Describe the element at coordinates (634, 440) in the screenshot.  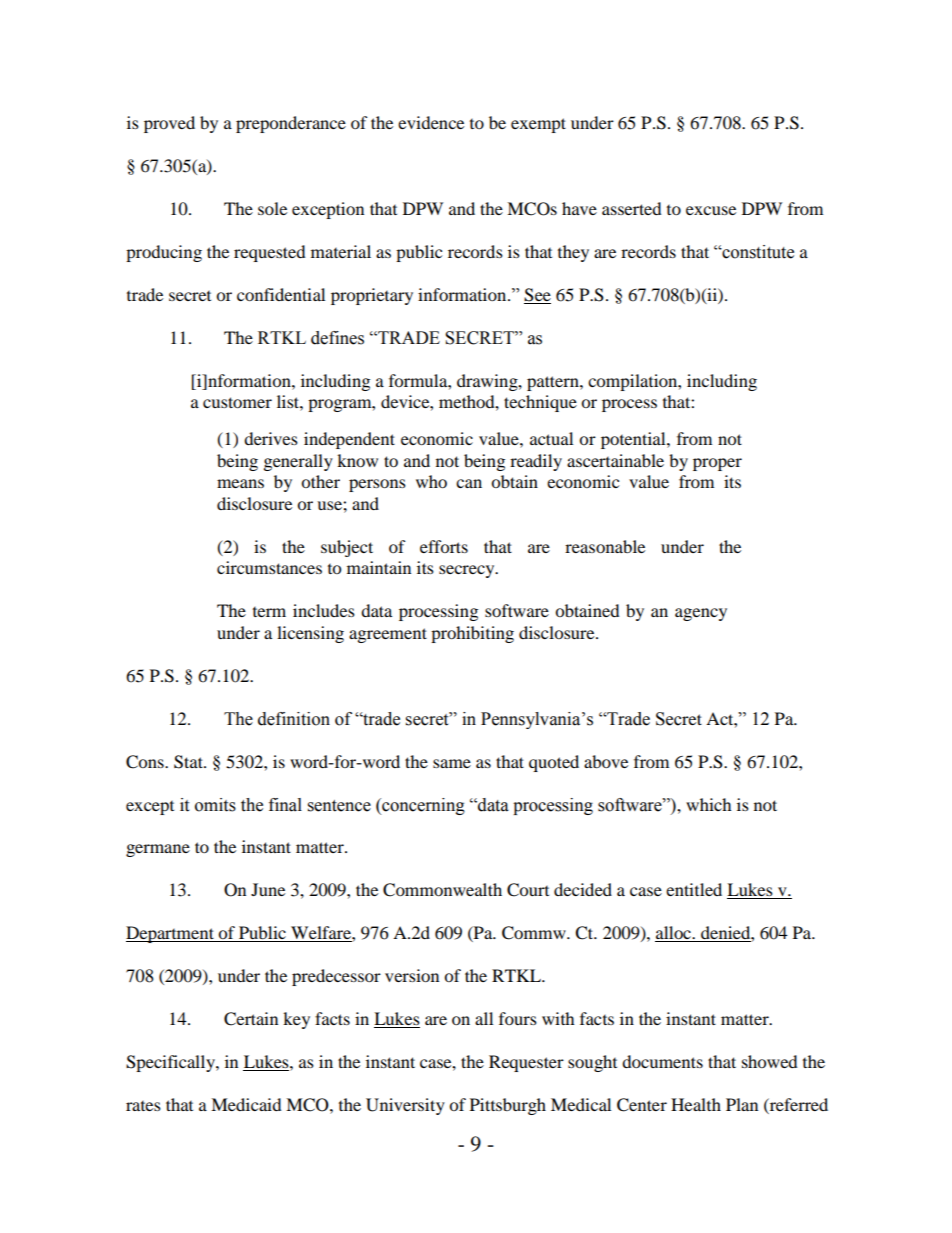
I see `potential` at that location.
